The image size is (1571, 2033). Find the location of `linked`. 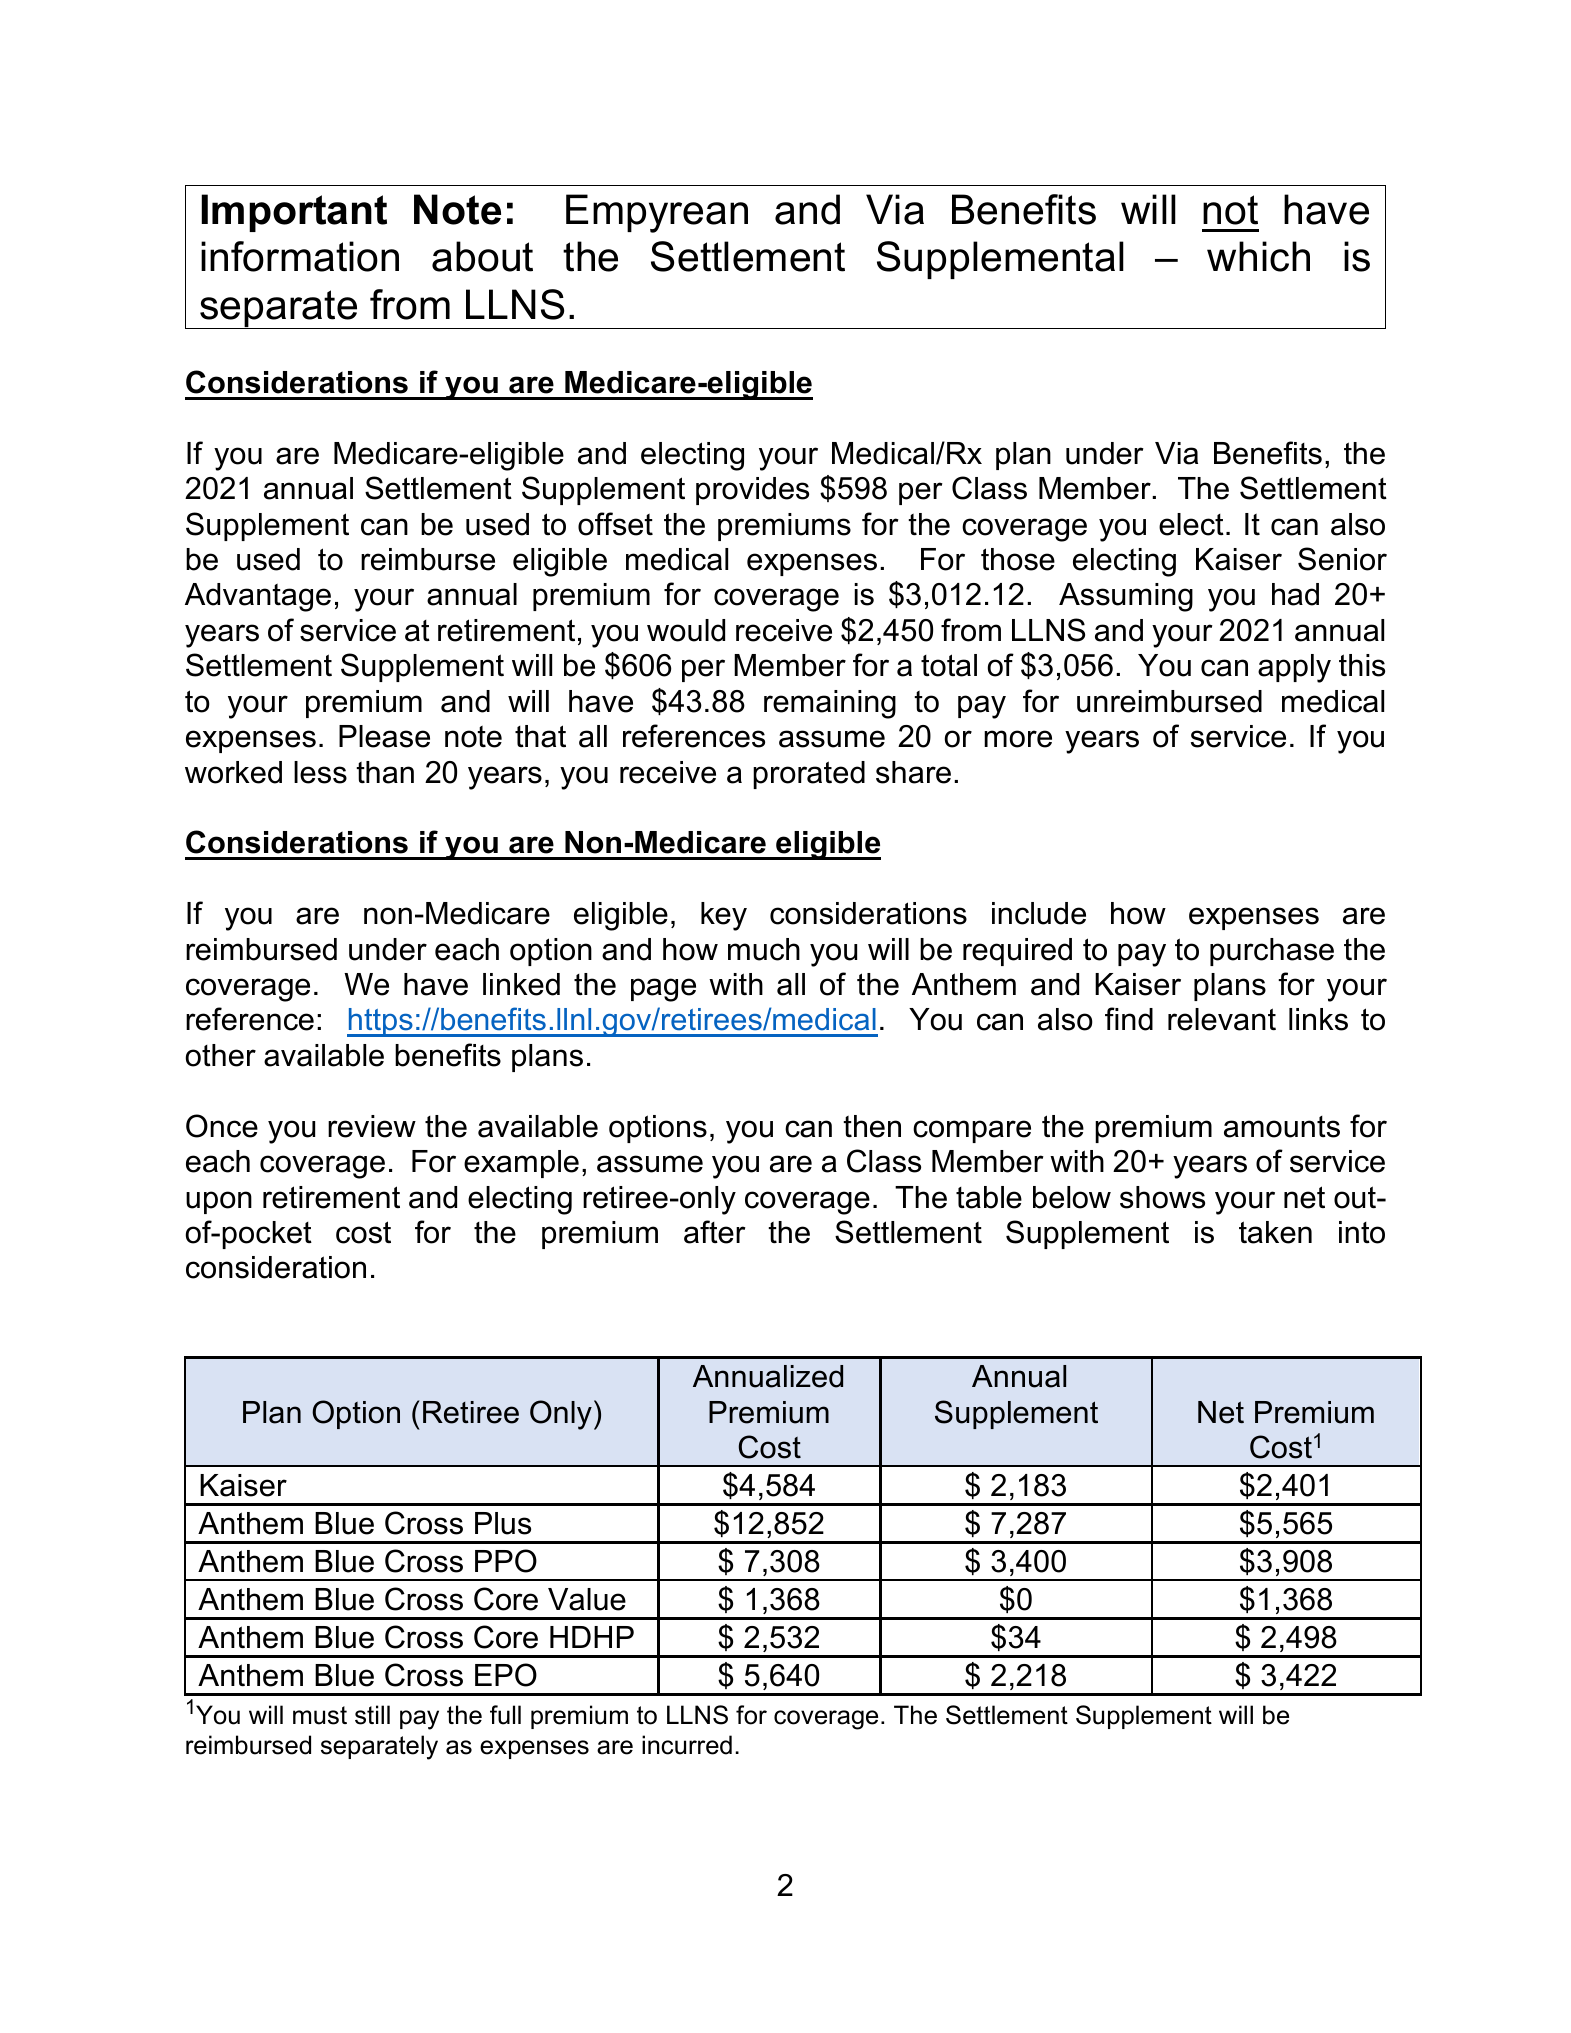

linked is located at coordinates (521, 984).
